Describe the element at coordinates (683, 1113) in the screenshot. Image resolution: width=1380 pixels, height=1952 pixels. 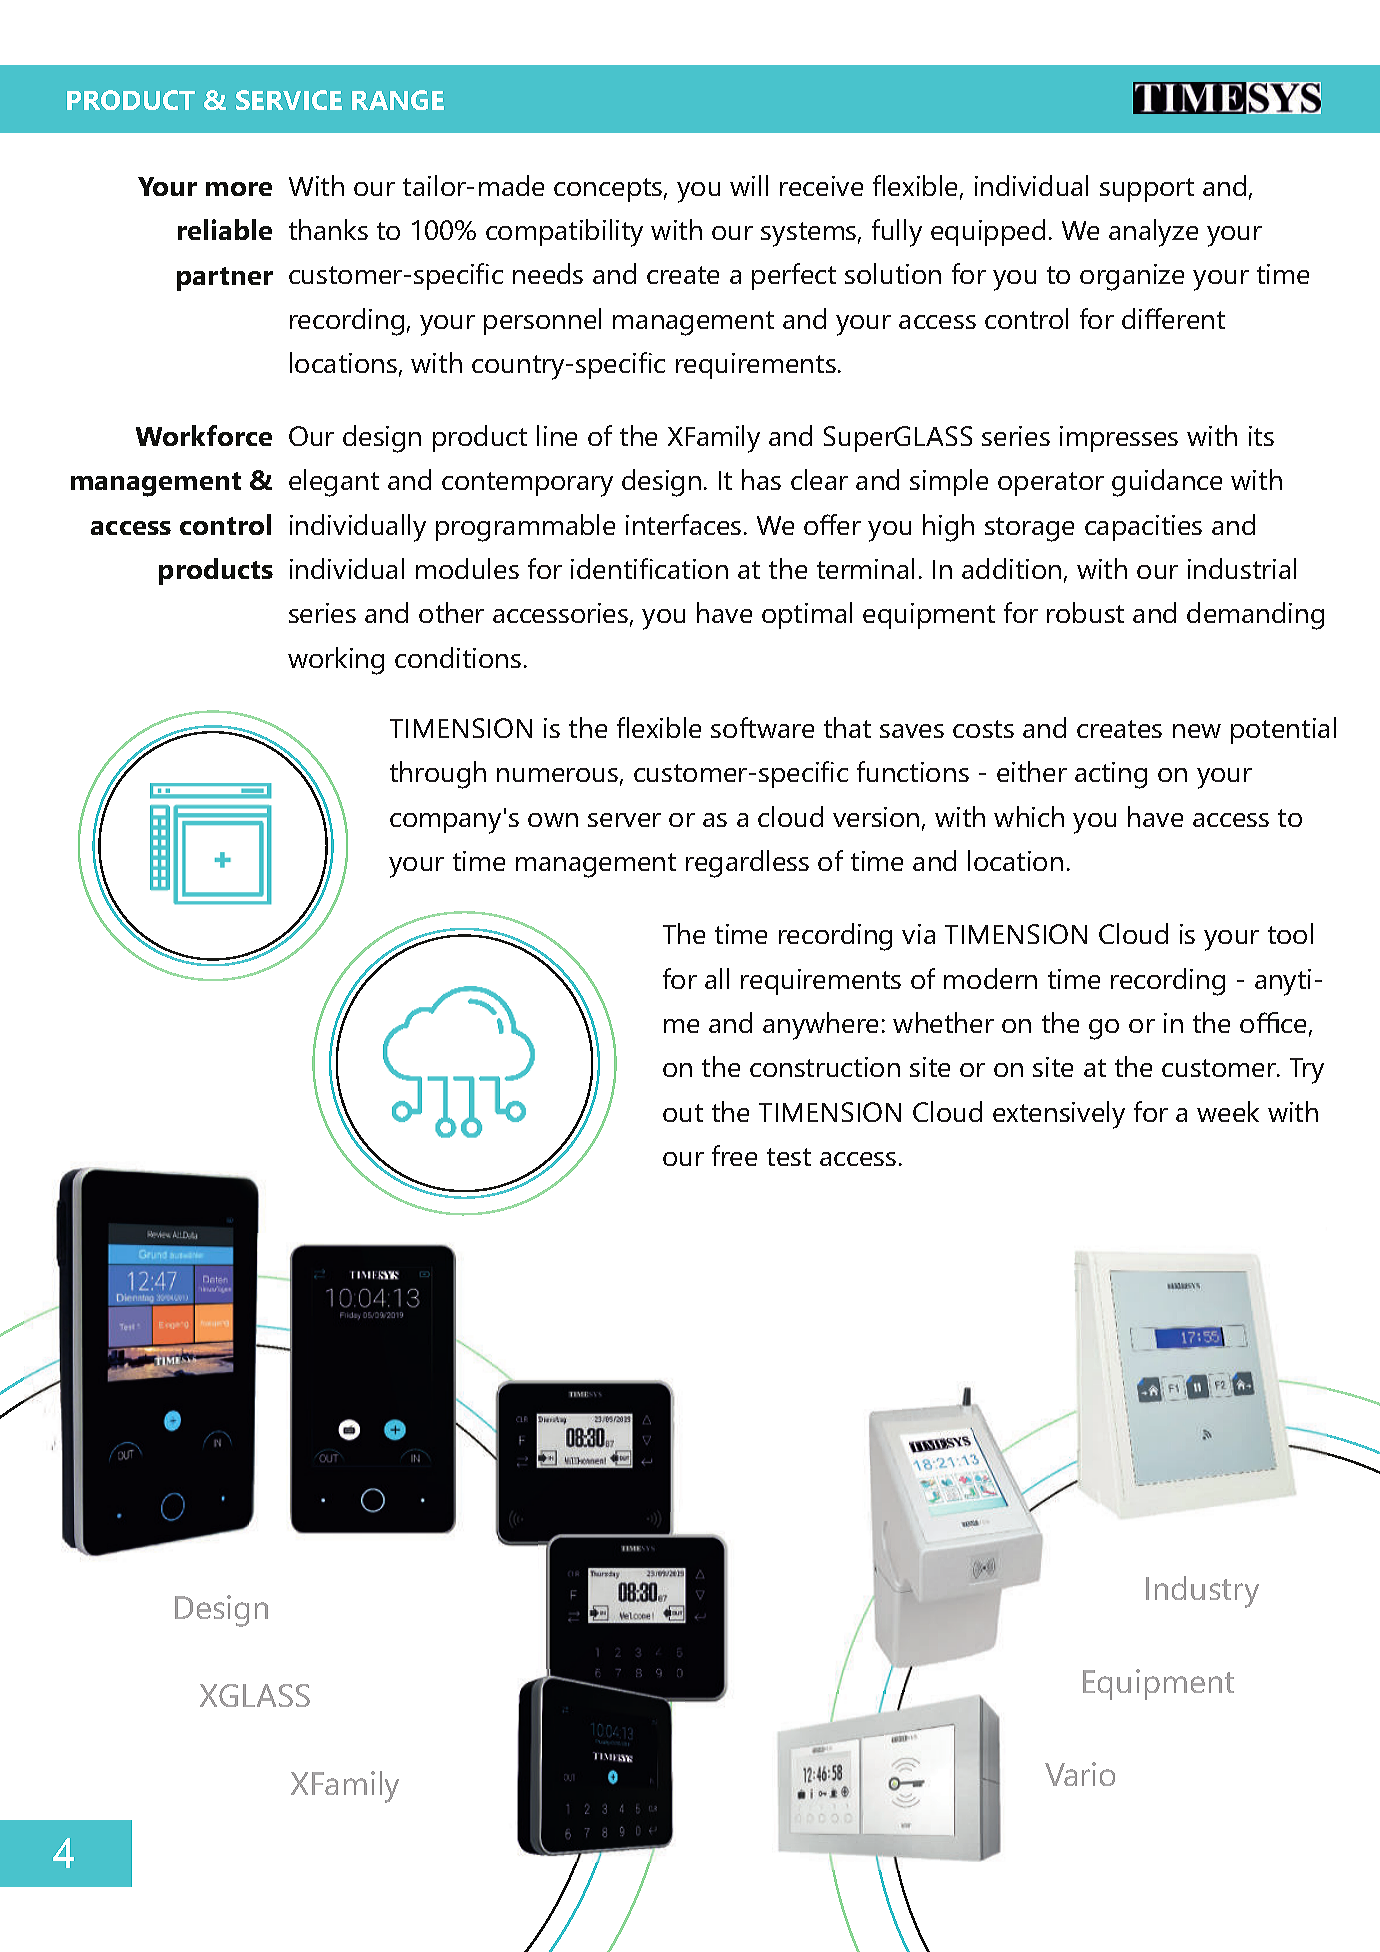
I see `out` at that location.
